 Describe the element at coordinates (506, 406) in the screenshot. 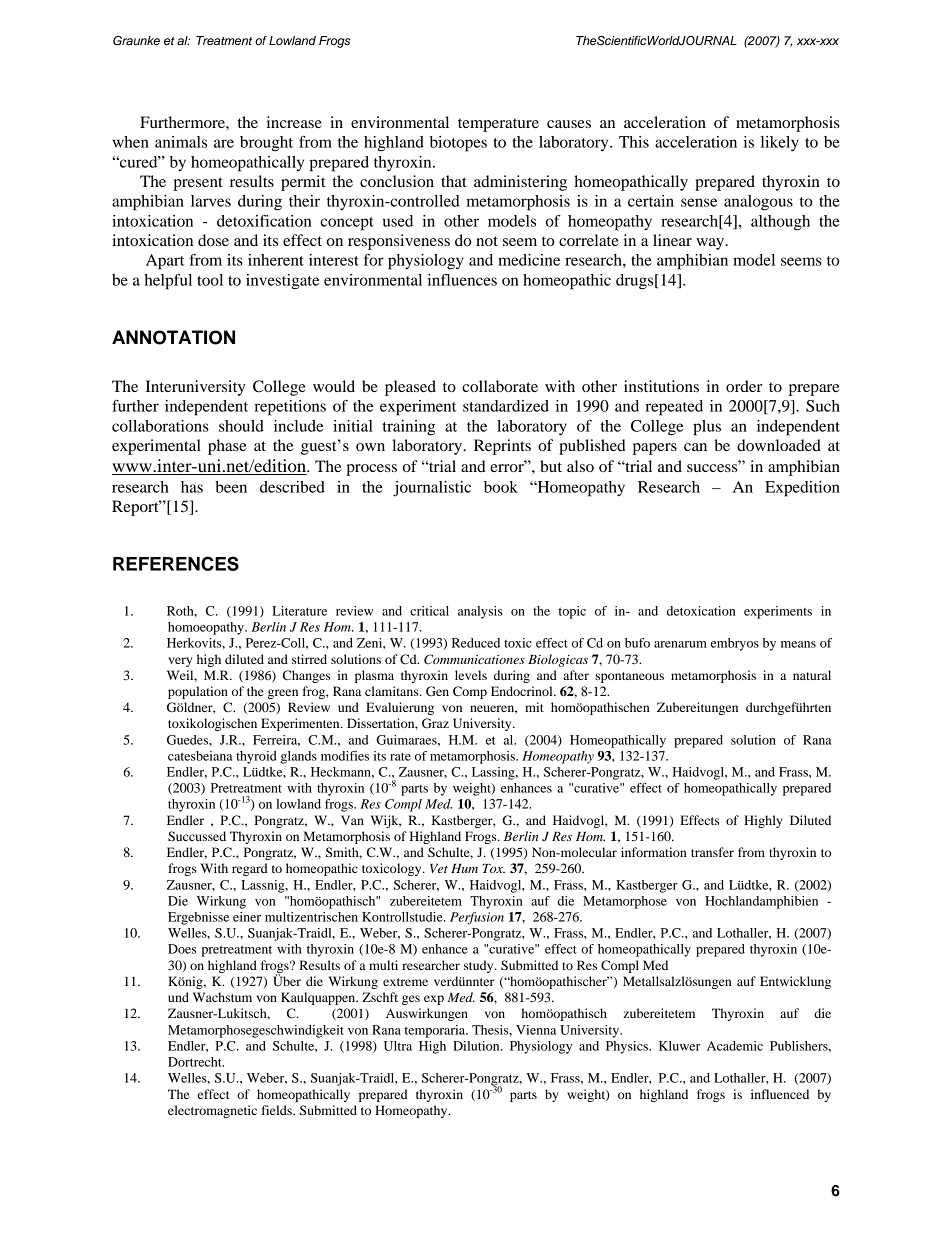

I see `standardized` at that location.
